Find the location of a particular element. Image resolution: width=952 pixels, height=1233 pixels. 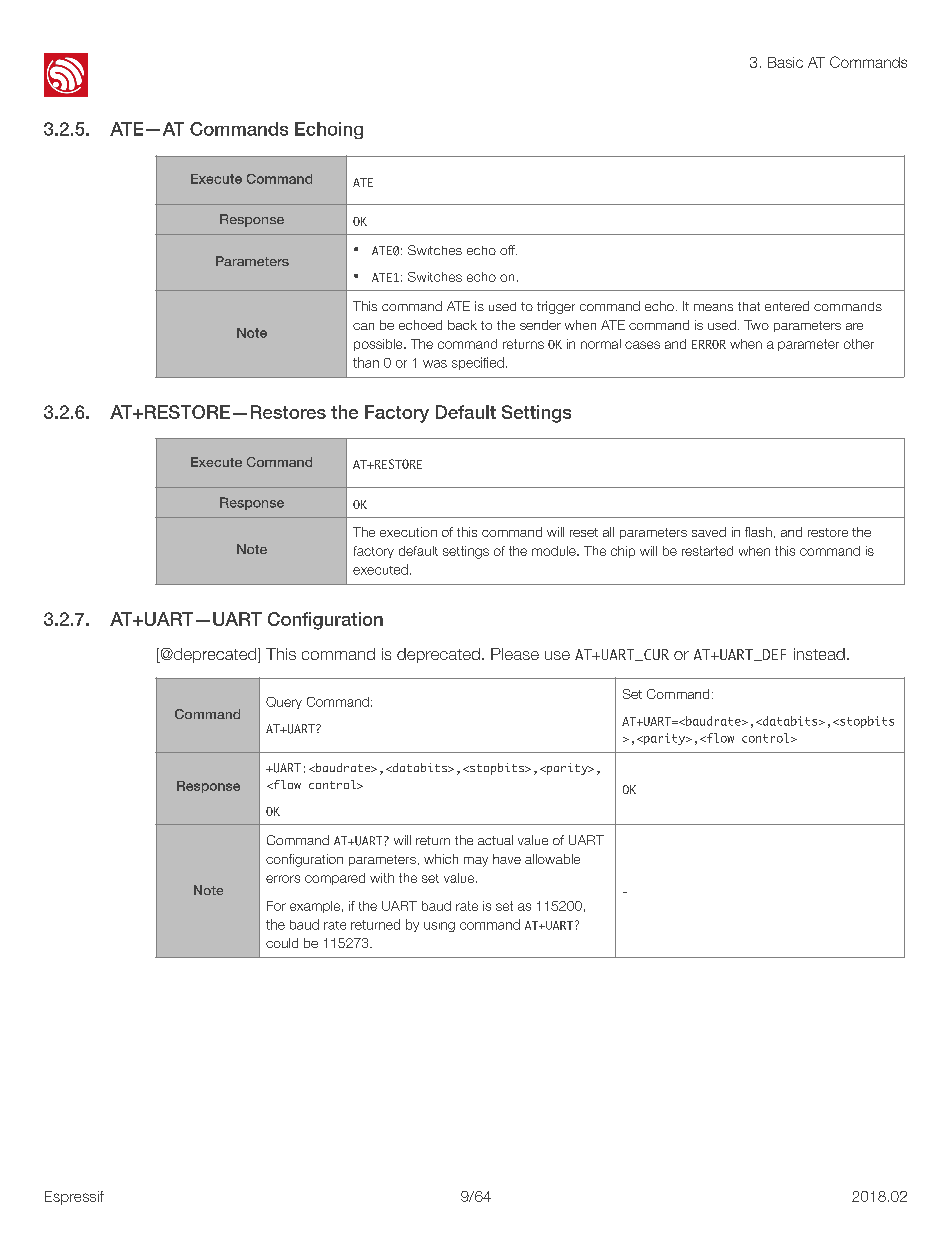

trigger is located at coordinates (556, 307).
